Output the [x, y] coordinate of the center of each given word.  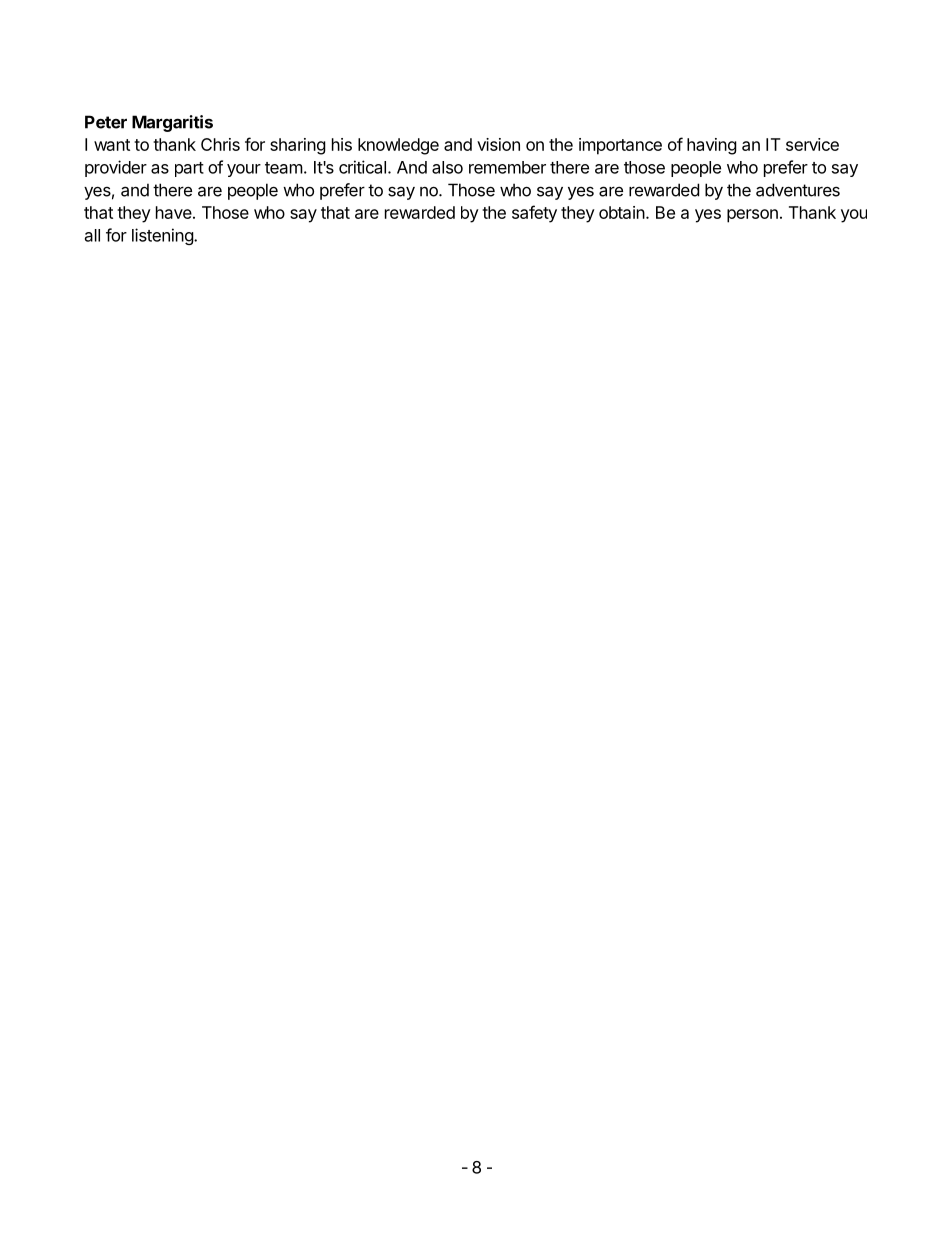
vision [498, 144]
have [174, 212]
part [189, 169]
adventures [798, 190]
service [812, 144]
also [447, 167]
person [752, 216]
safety [534, 214]
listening [163, 236]
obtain [622, 212]
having [712, 146]
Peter [106, 122]
